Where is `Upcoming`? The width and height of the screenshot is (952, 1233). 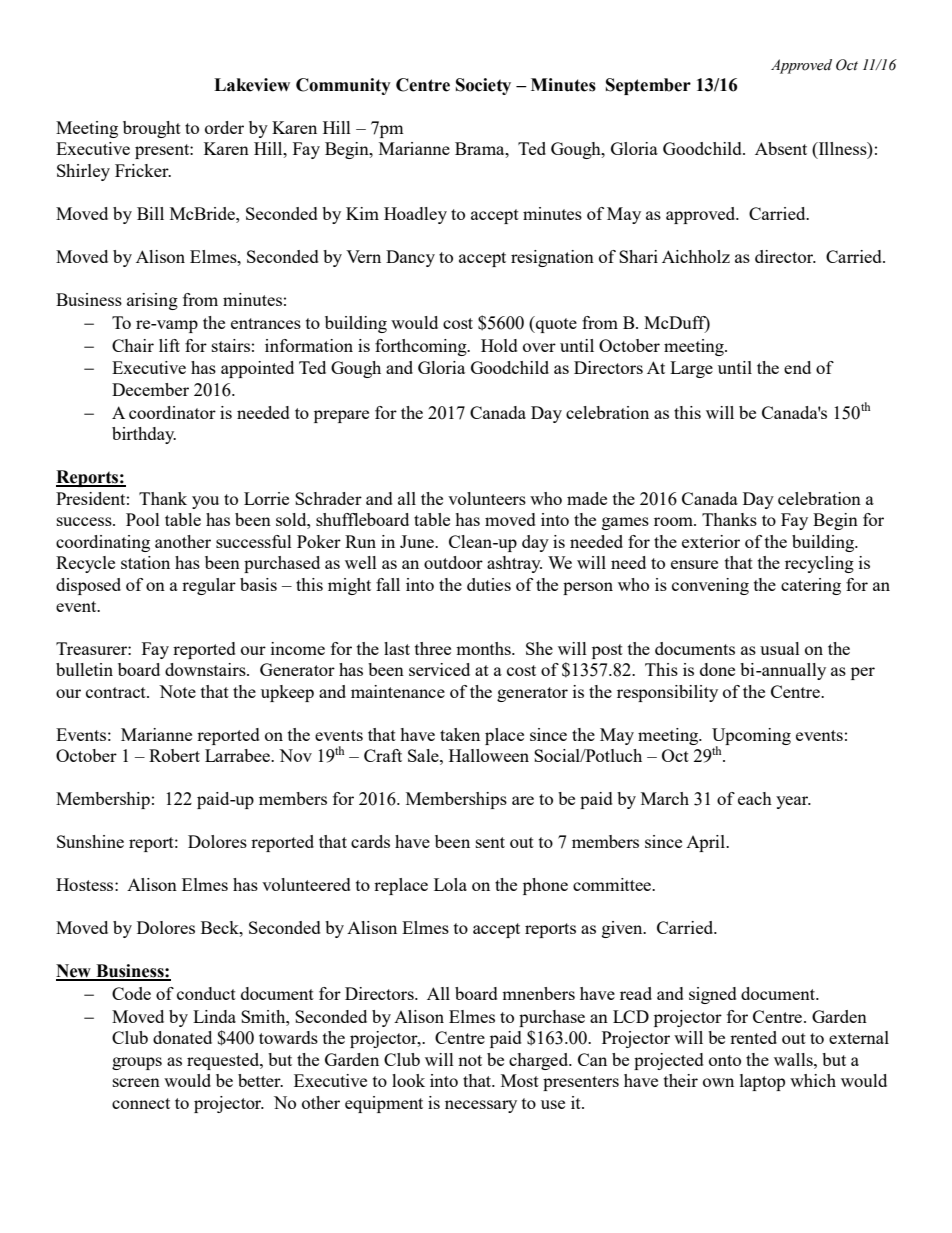 Upcoming is located at coordinates (751, 737).
